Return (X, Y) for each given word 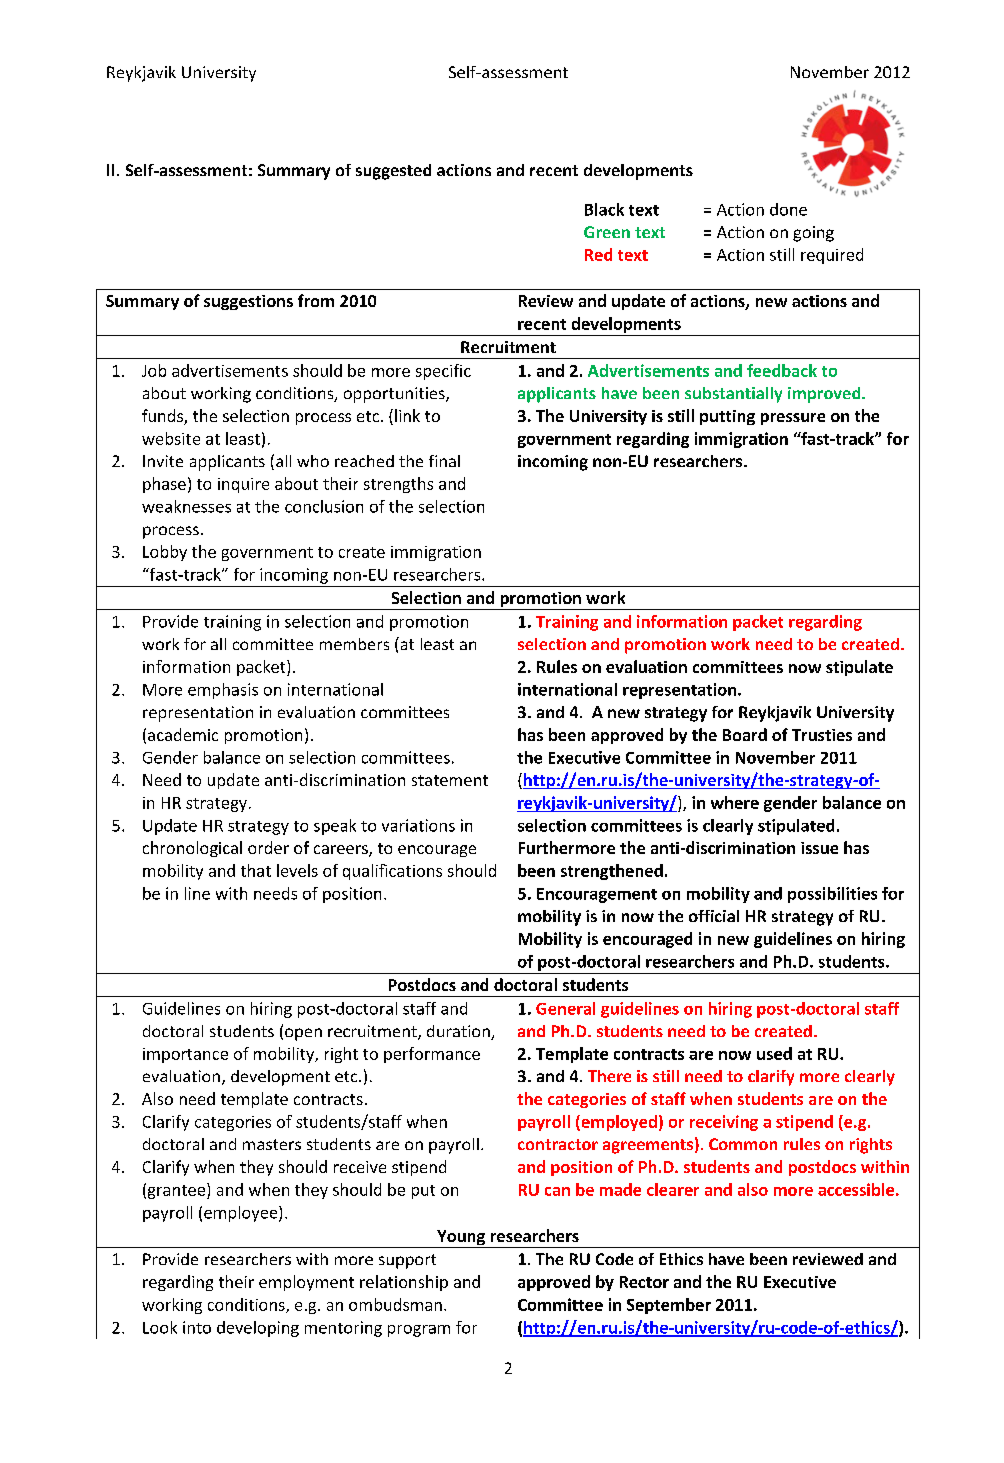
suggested (393, 172)
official (714, 916)
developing (258, 1329)
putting (727, 417)
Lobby (165, 553)
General (565, 1008)
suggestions (248, 302)
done (788, 209)
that (256, 870)
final (444, 461)
